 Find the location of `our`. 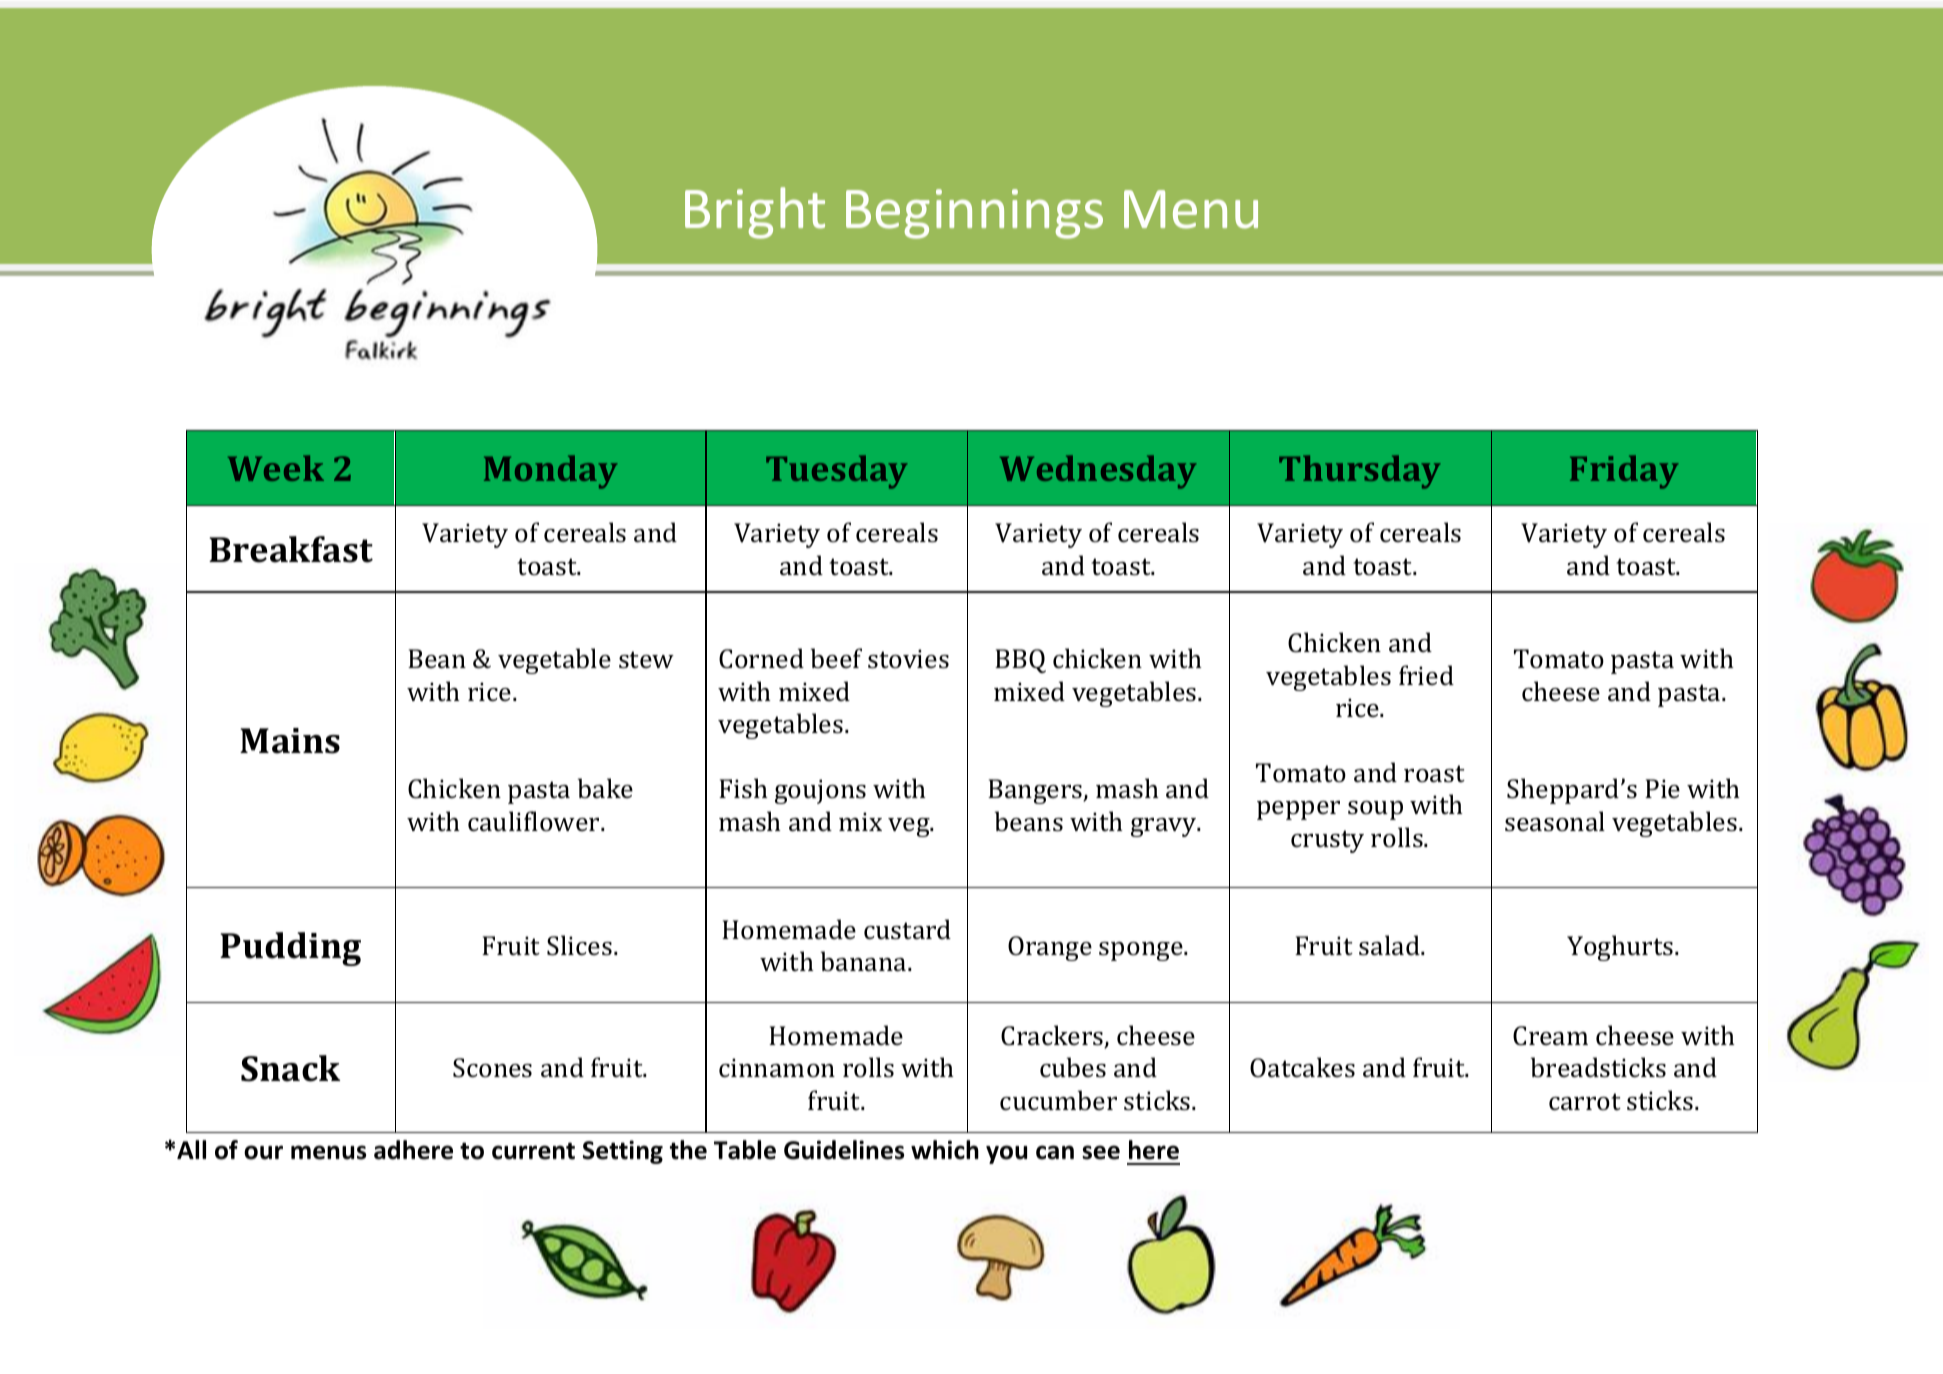

our is located at coordinates (263, 1152).
